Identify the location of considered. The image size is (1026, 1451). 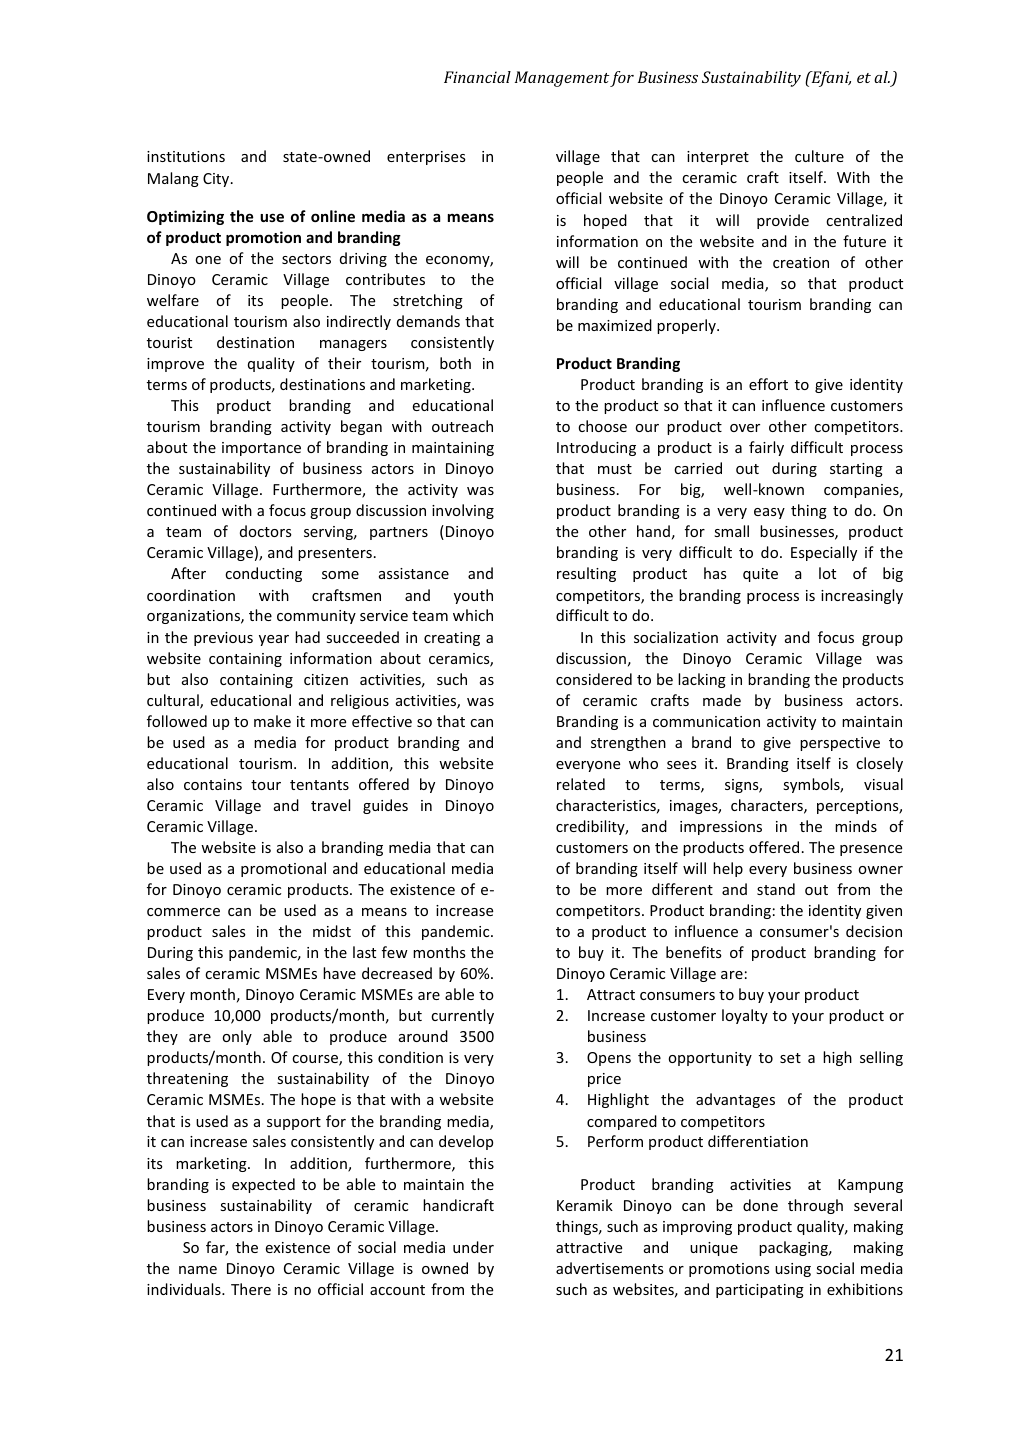
(594, 679).
